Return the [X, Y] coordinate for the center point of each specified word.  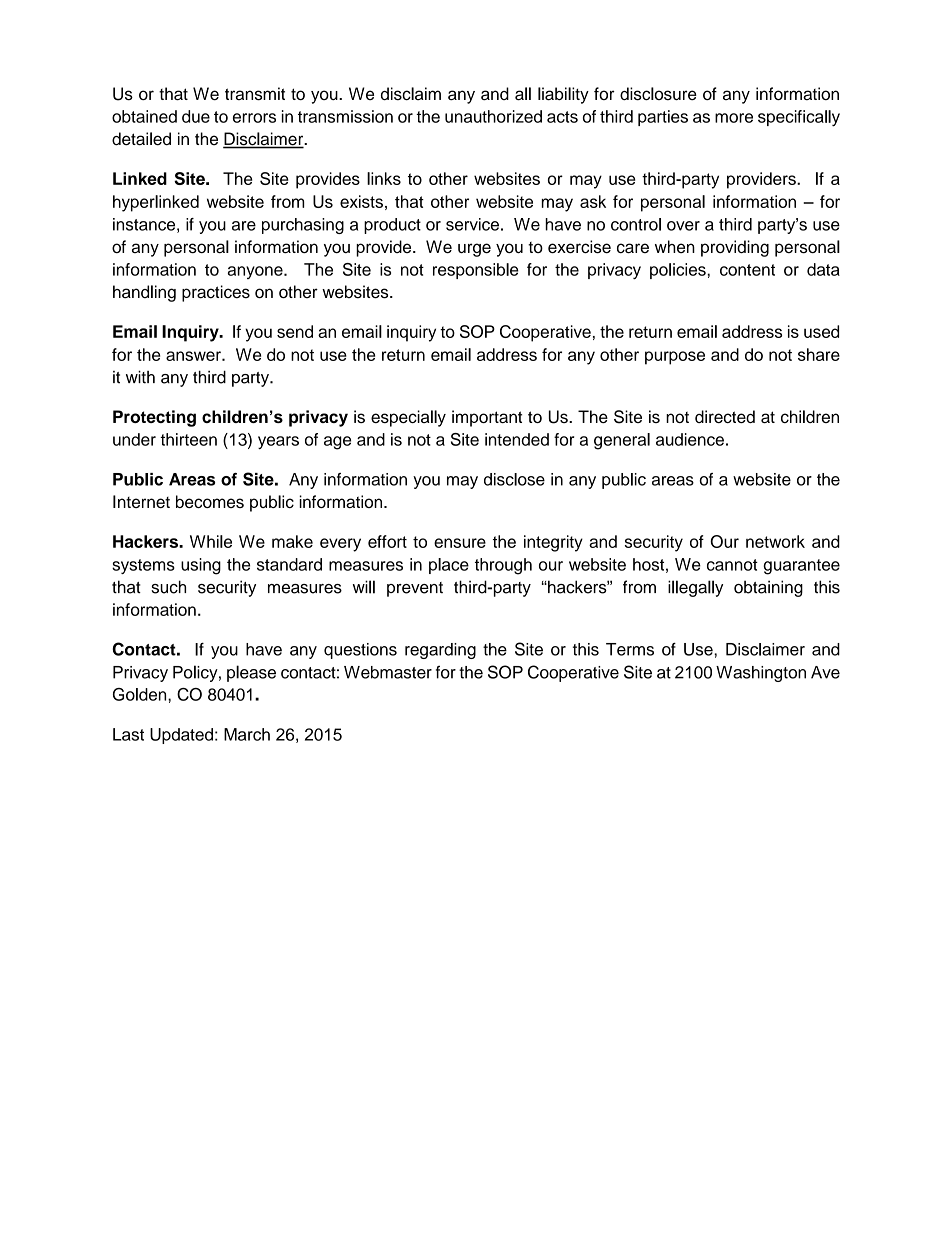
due [196, 116]
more [734, 118]
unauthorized [493, 116]
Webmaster [388, 672]
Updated [181, 736]
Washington [761, 674]
